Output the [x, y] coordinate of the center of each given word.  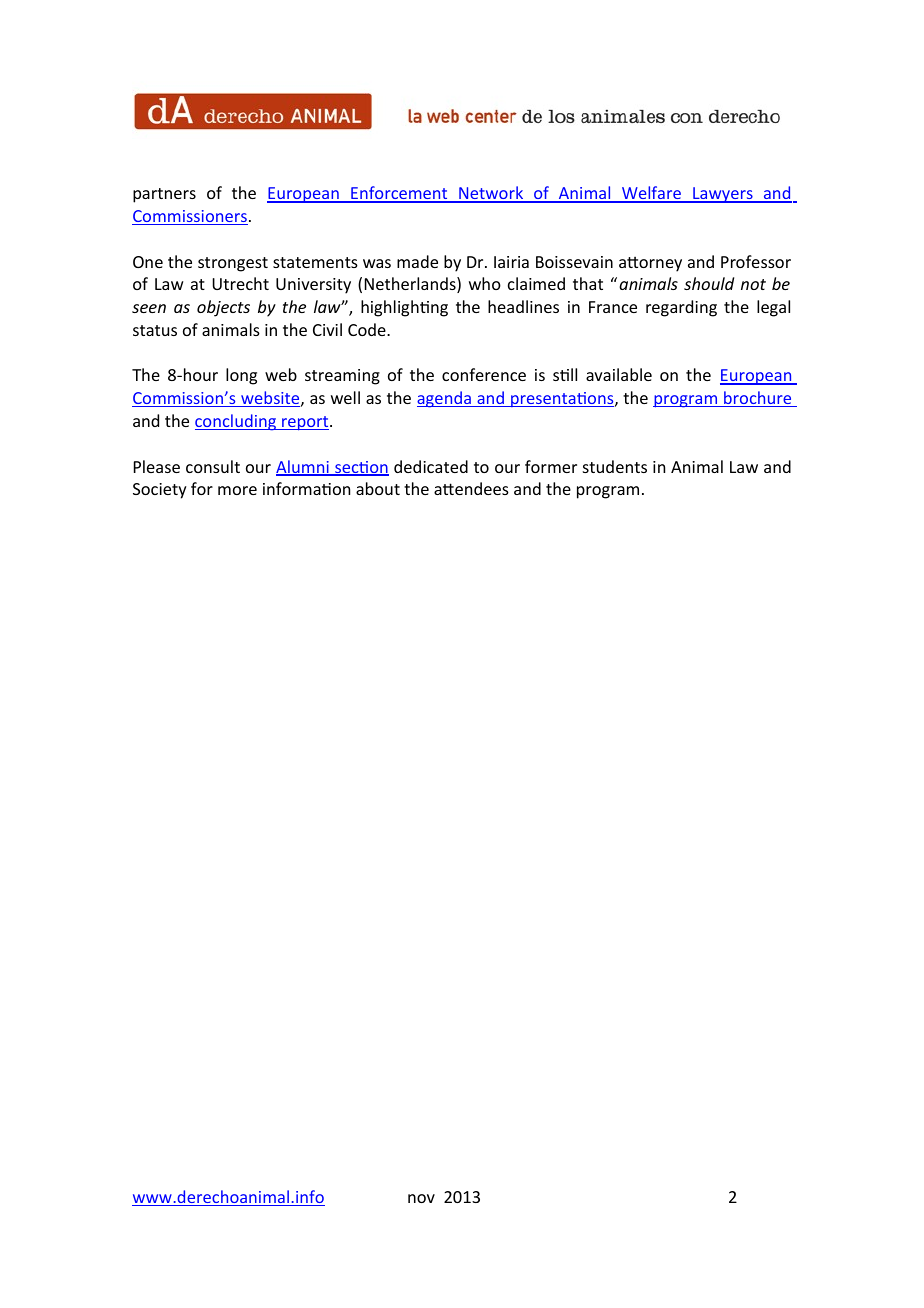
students [615, 466]
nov [421, 1198]
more [237, 490]
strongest [233, 264]
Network [491, 194]
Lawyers [723, 195]
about [378, 488]
